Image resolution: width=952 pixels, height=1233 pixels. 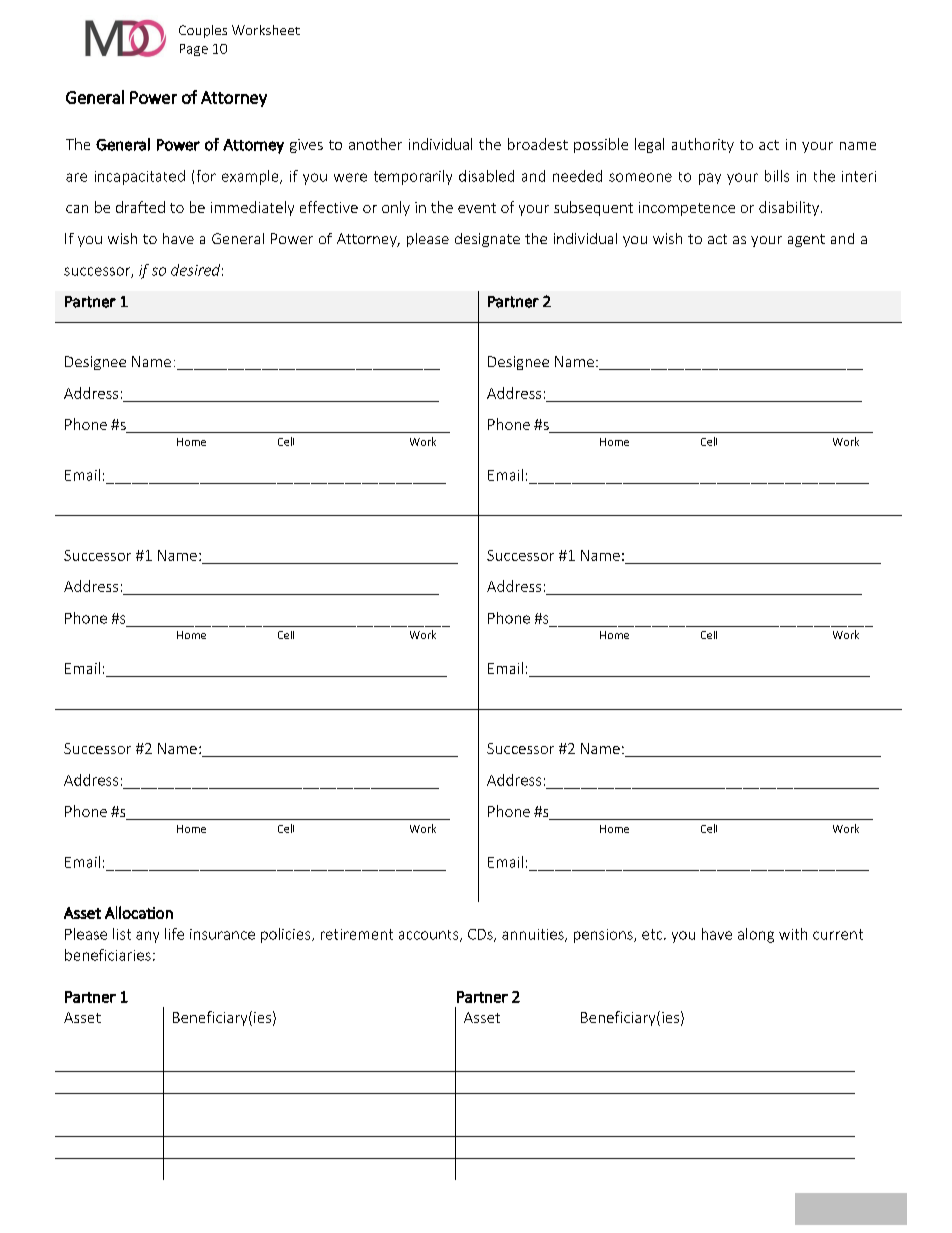 I want to click on event, so click(x=477, y=208).
